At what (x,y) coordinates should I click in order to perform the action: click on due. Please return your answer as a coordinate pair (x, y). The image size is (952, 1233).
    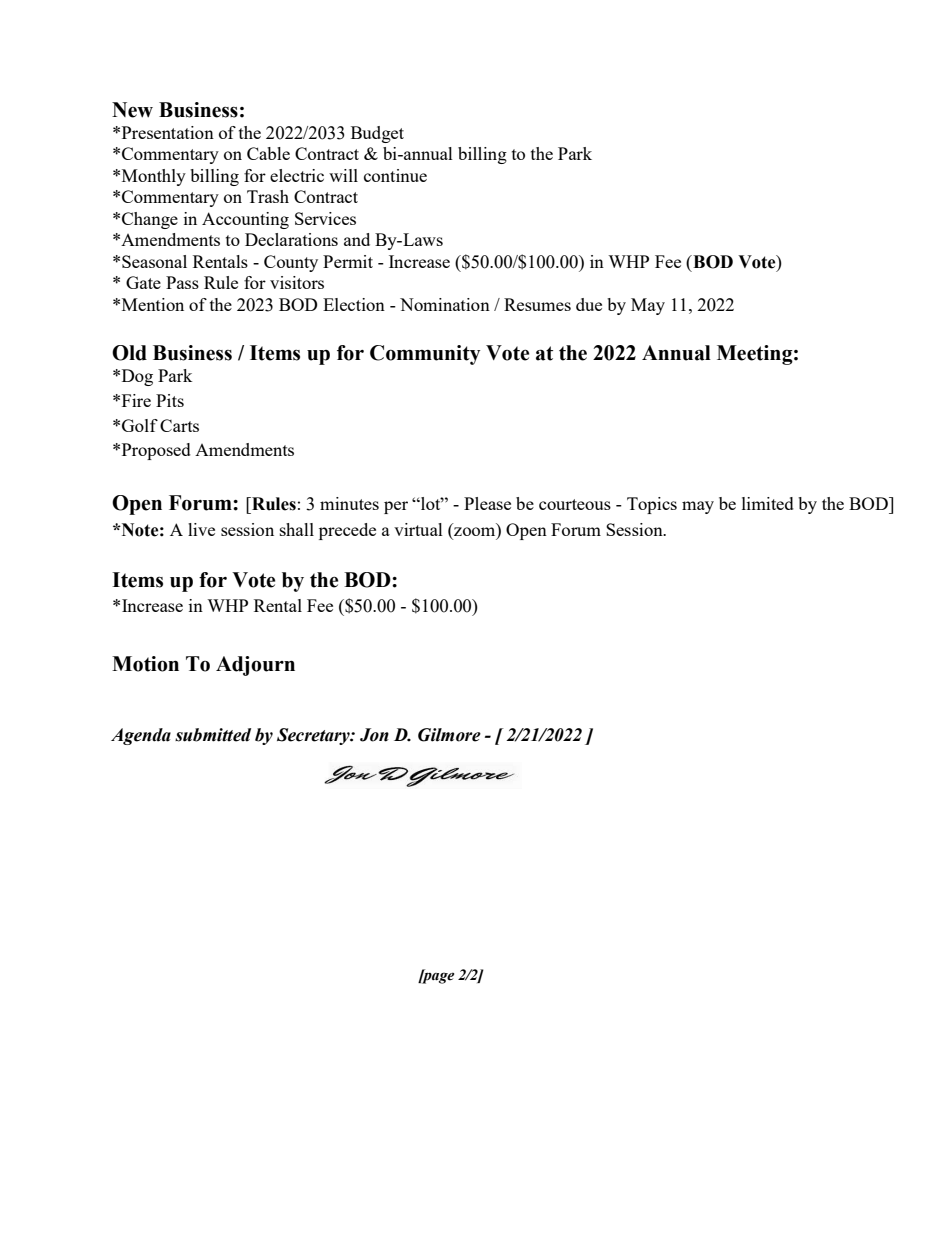
    Looking at the image, I should click on (589, 304).
